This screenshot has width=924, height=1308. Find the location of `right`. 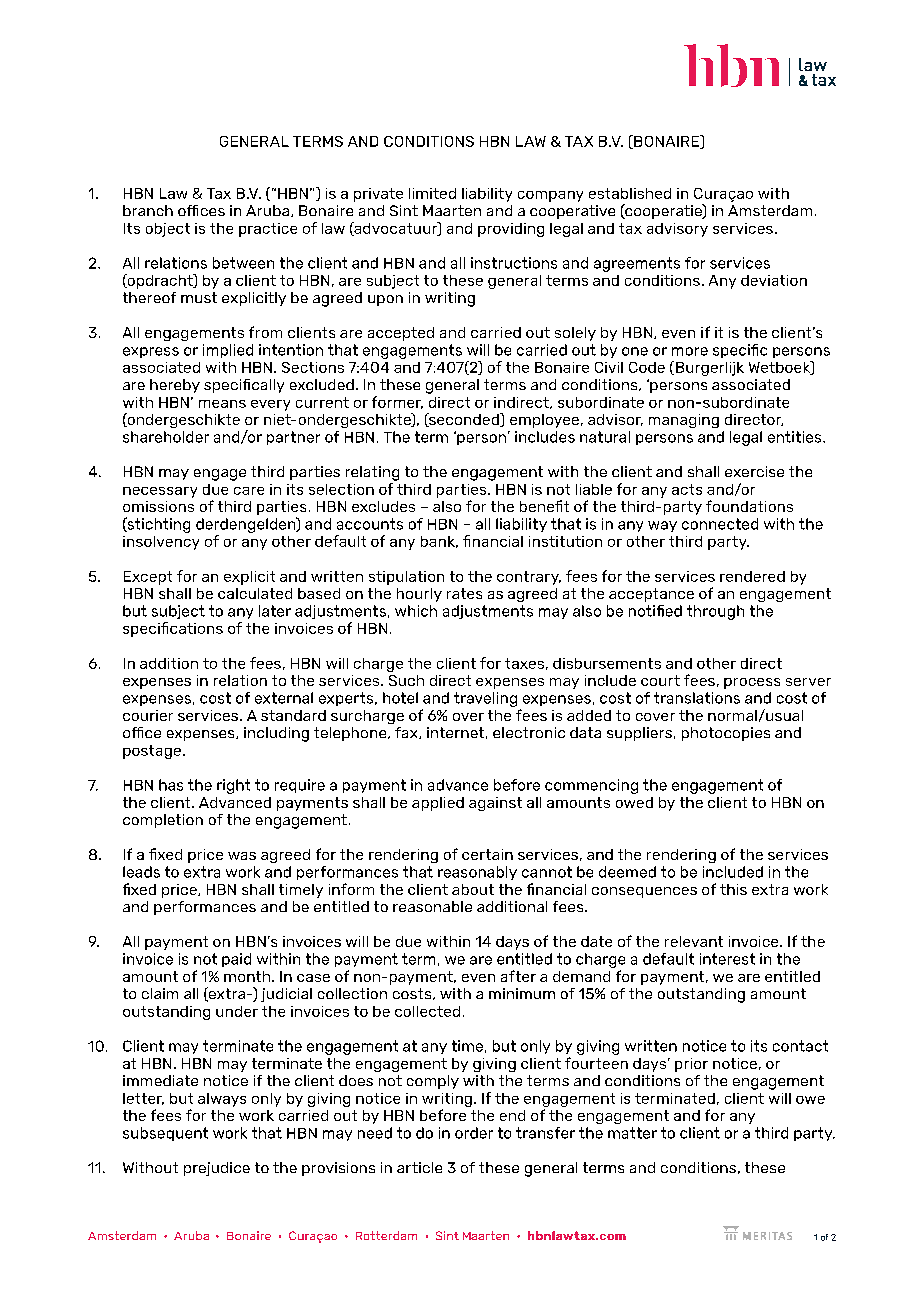

right is located at coordinates (233, 786).
